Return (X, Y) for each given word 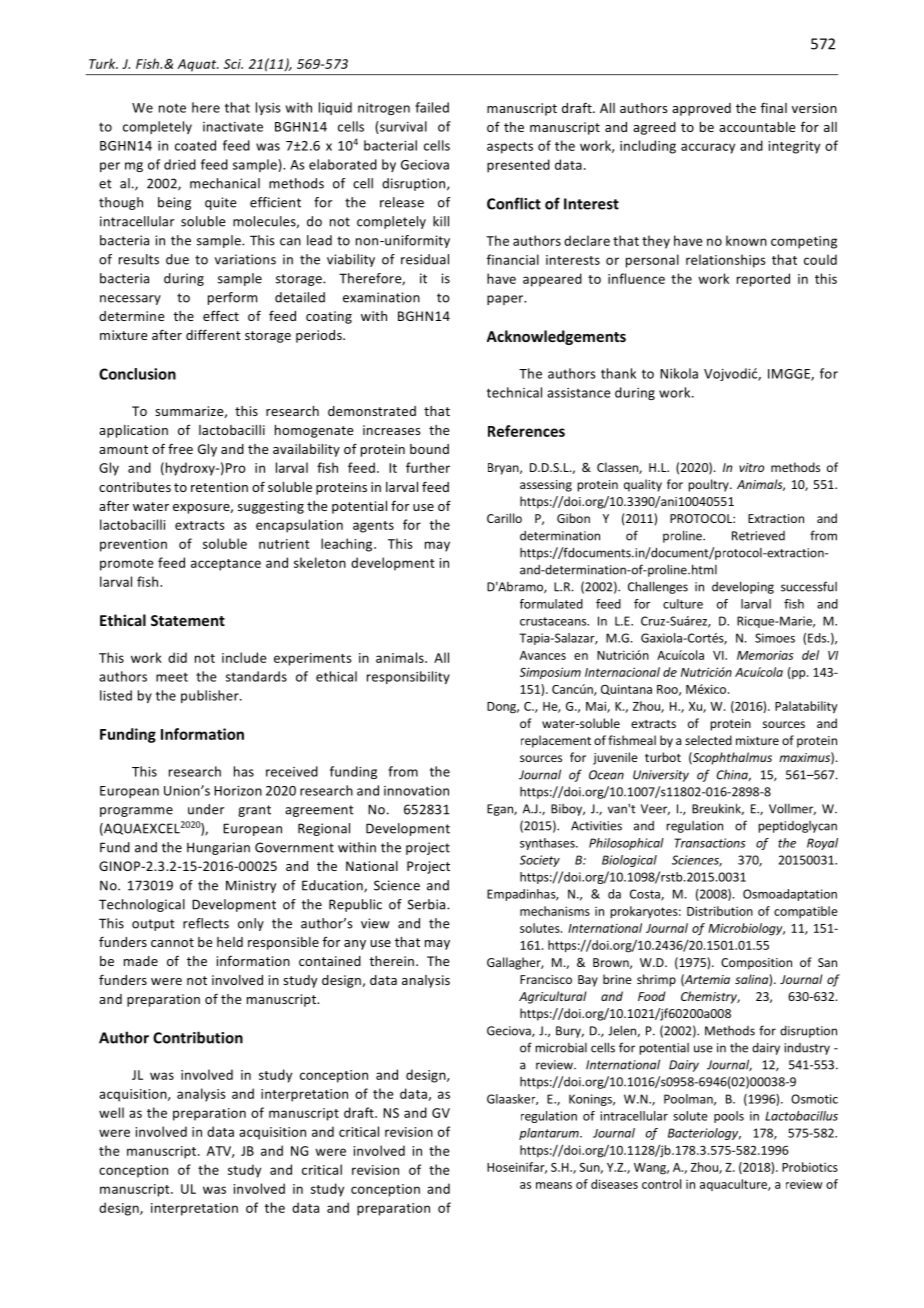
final (774, 108)
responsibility (408, 677)
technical (514, 392)
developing (743, 587)
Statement (188, 620)
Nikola (679, 373)
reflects (206, 923)
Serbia (428, 904)
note (172, 108)
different (213, 334)
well (111, 1112)
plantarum (550, 1134)
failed (432, 107)
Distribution (720, 911)
